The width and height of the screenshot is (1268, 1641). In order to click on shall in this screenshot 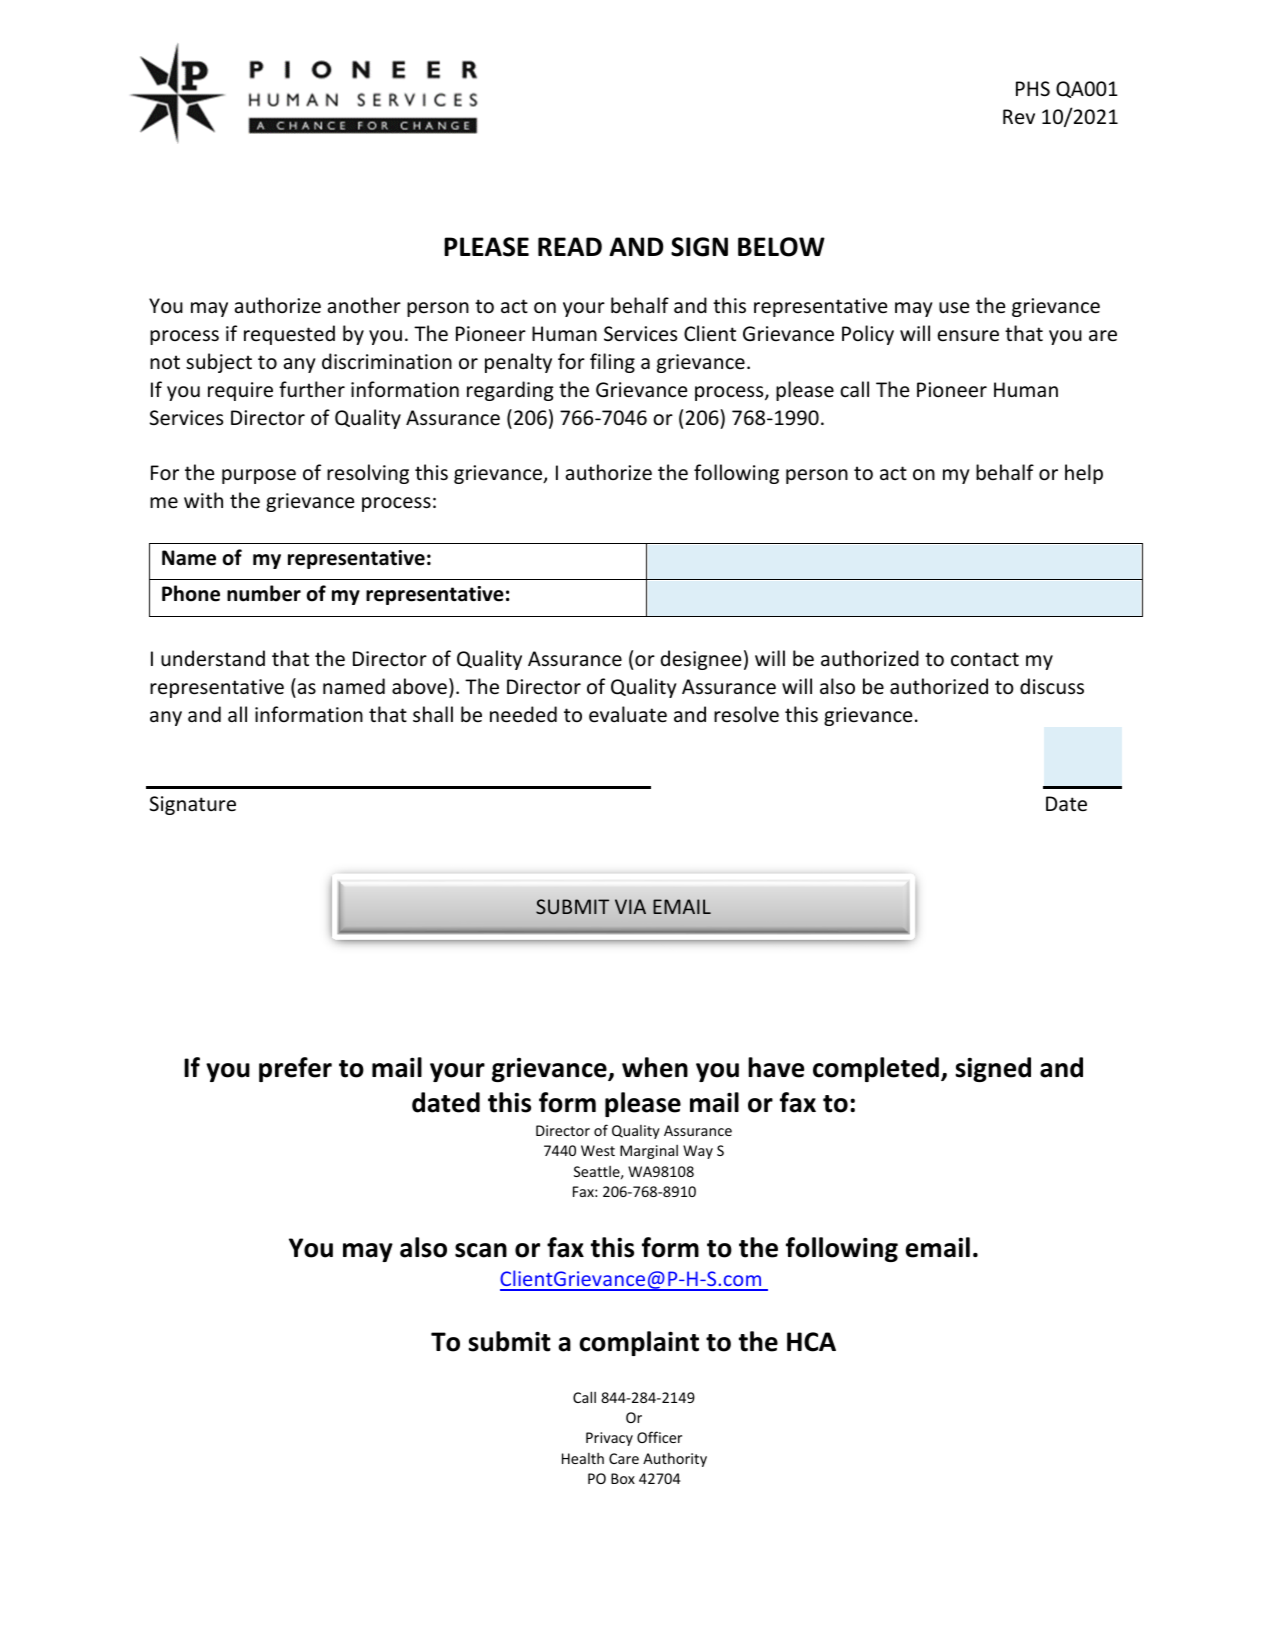, I will do `click(433, 714)`.
